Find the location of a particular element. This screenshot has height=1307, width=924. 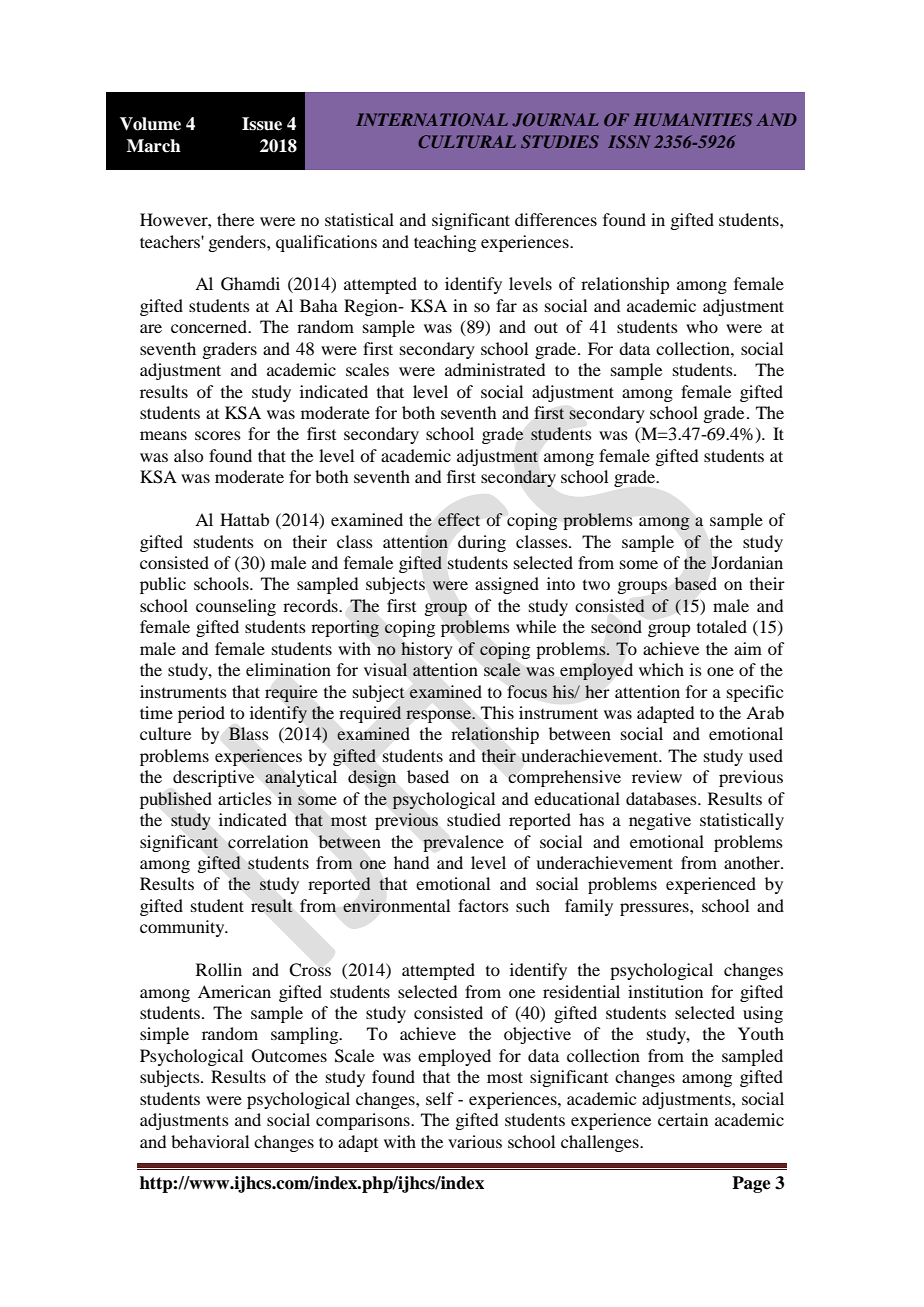

certain is located at coordinates (683, 1119).
